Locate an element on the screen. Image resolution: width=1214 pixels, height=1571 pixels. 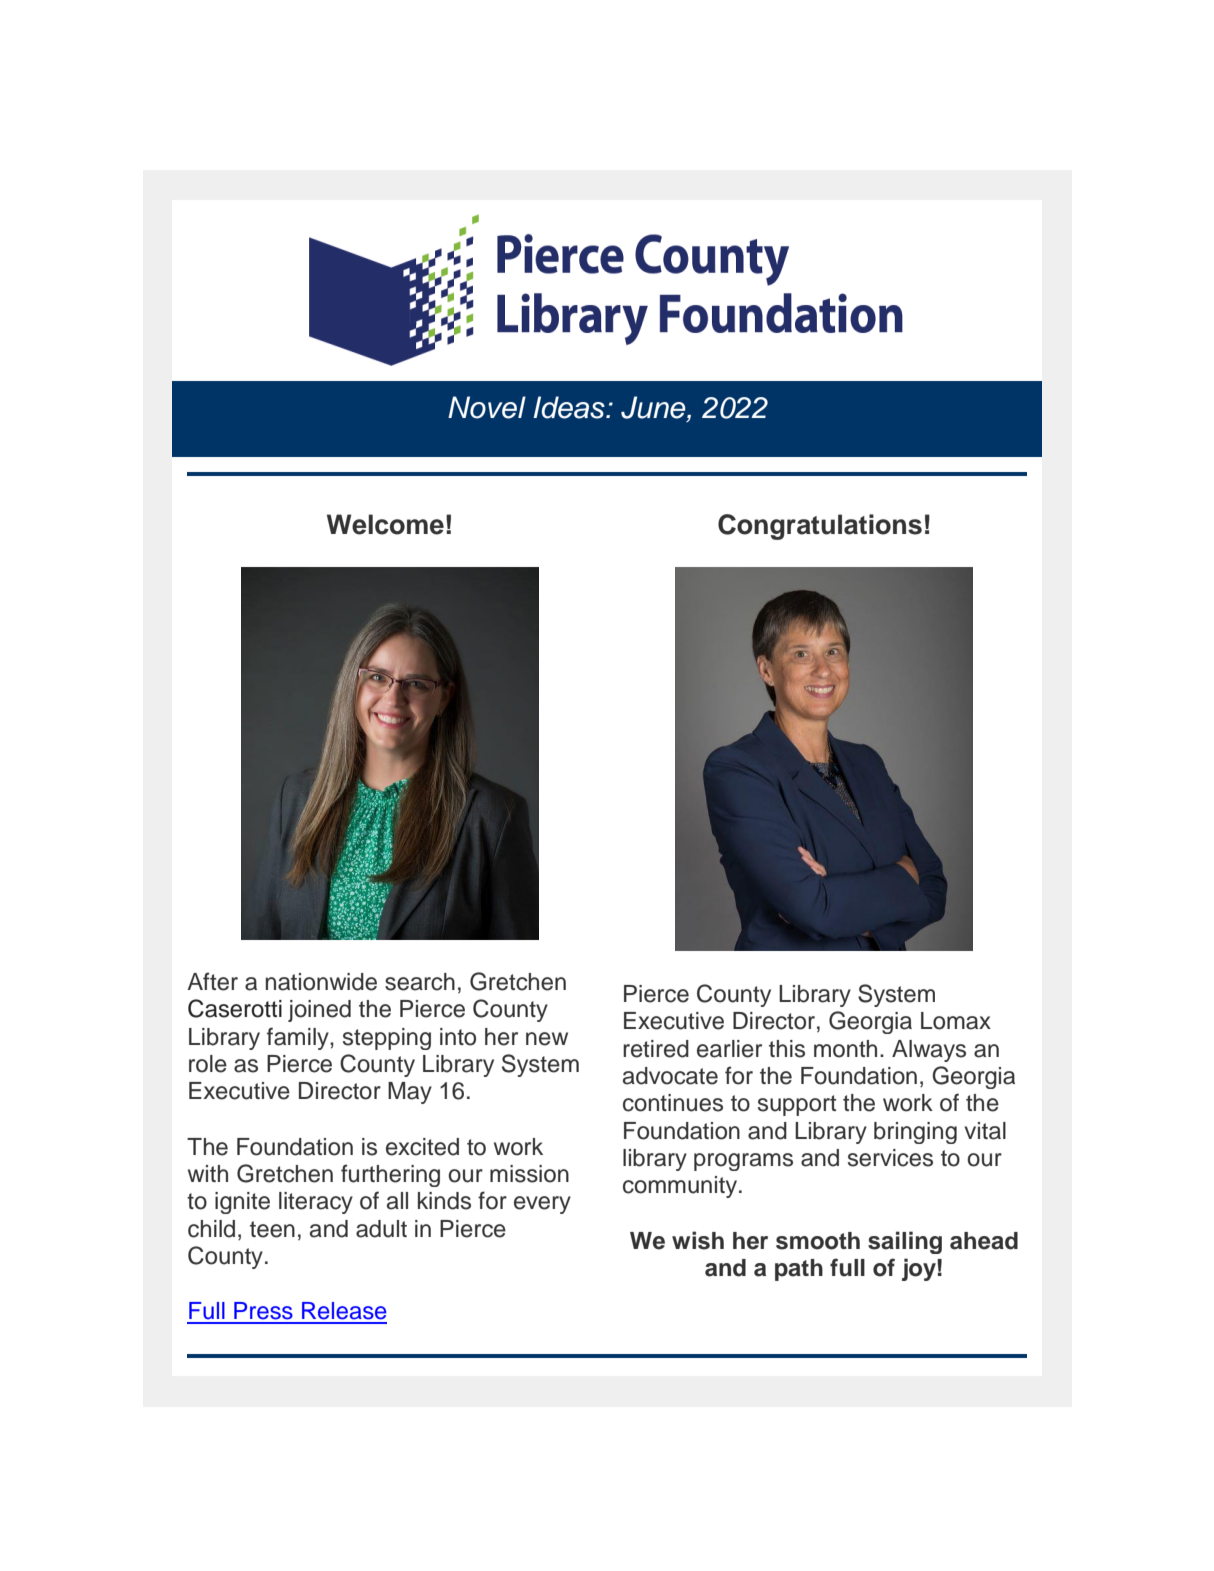
Welcome is located at coordinates (385, 524).
